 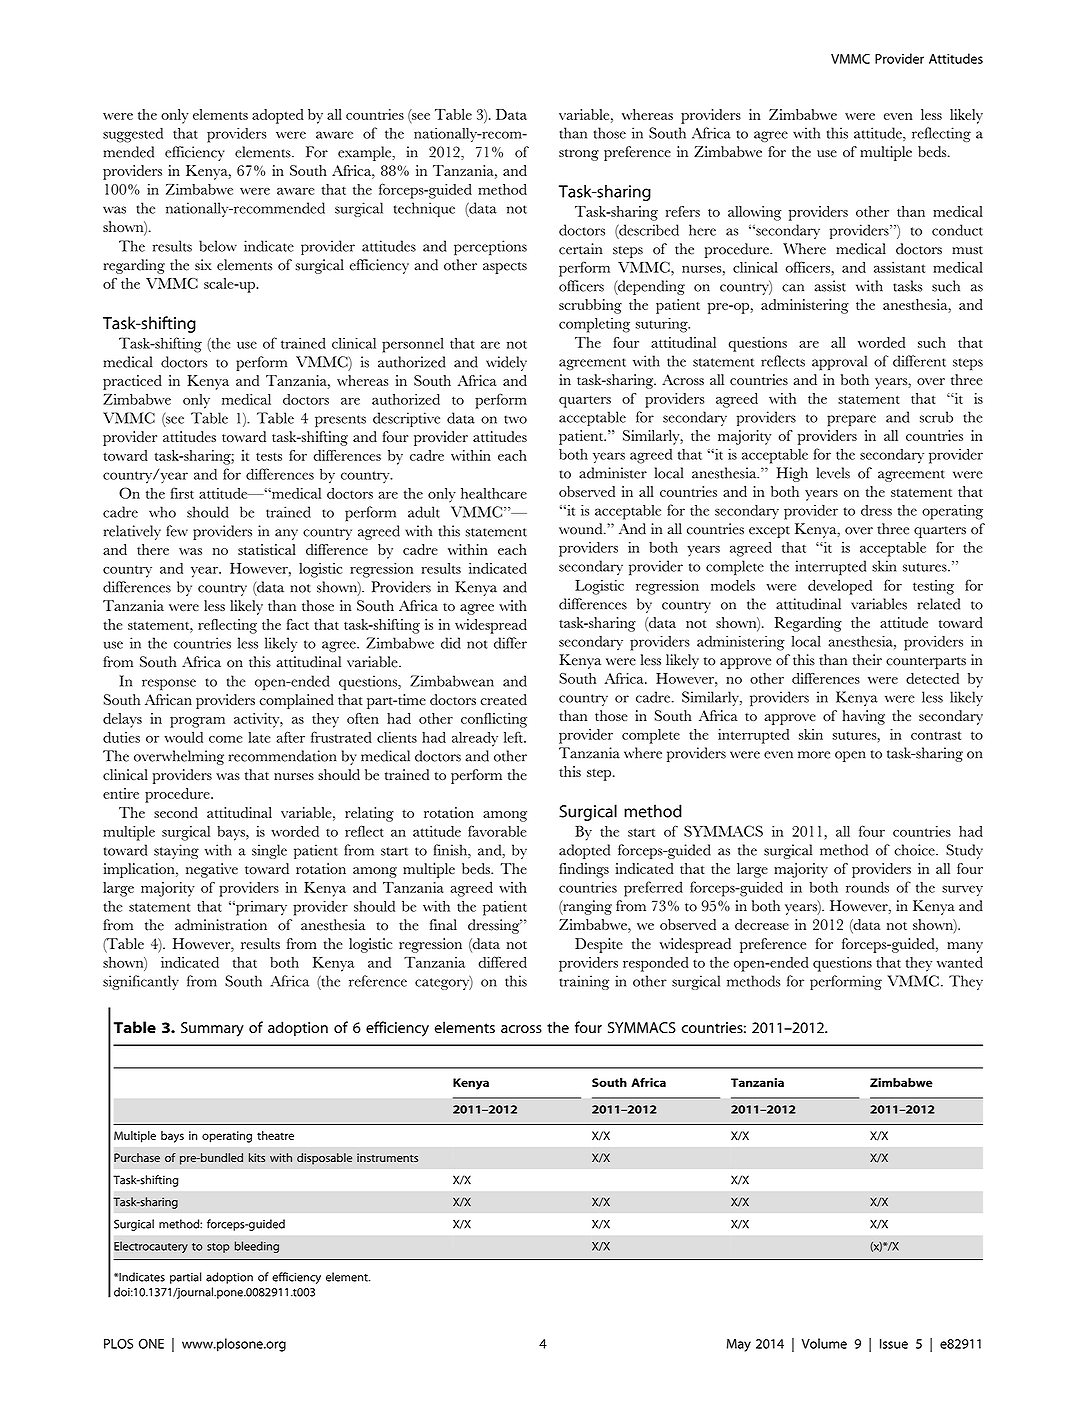 What do you see at coordinates (133, 135) in the screenshot?
I see `suggested` at bounding box center [133, 135].
